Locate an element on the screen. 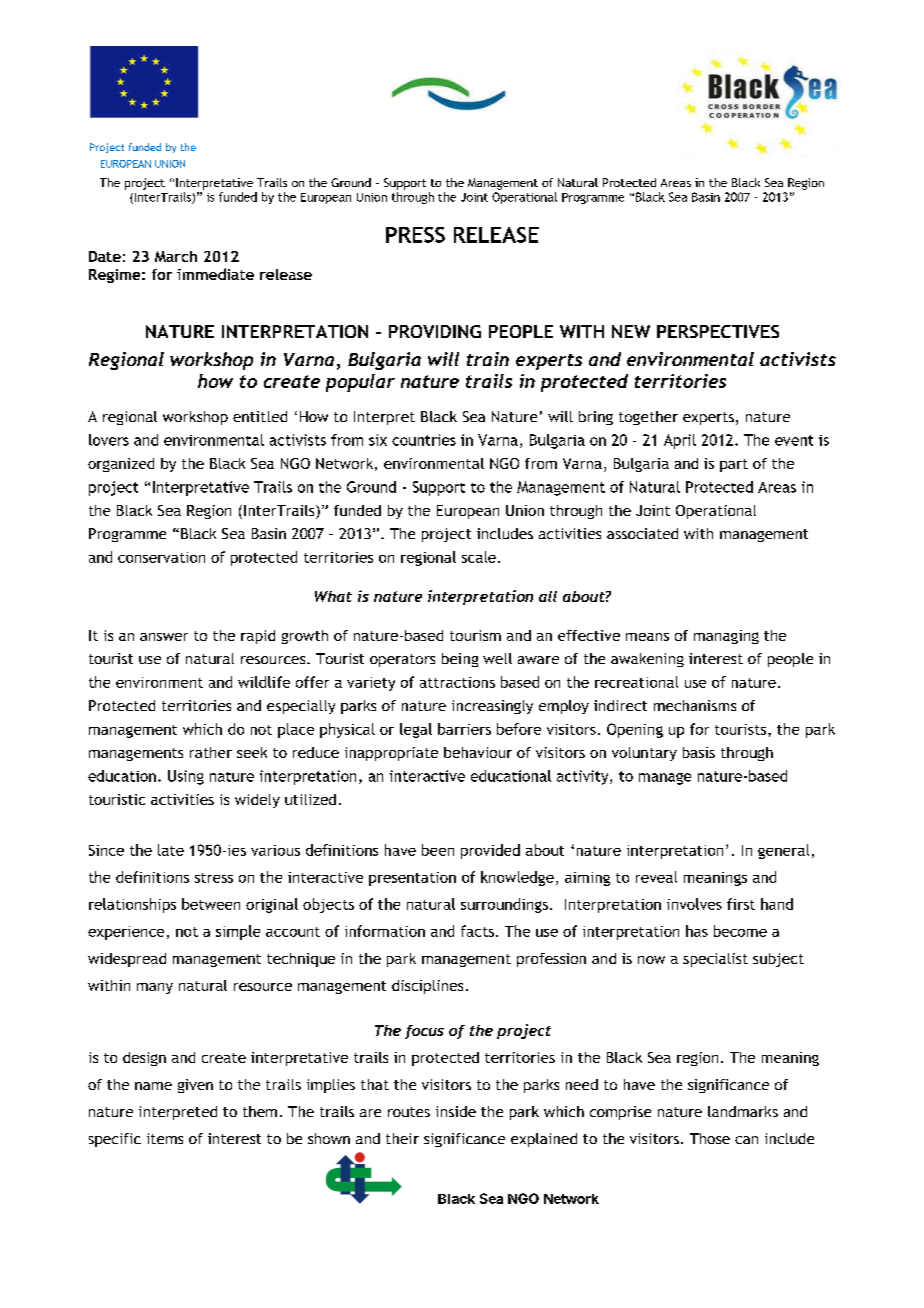 This screenshot has height=1308, width=924. PRESS is located at coordinates (415, 235).
